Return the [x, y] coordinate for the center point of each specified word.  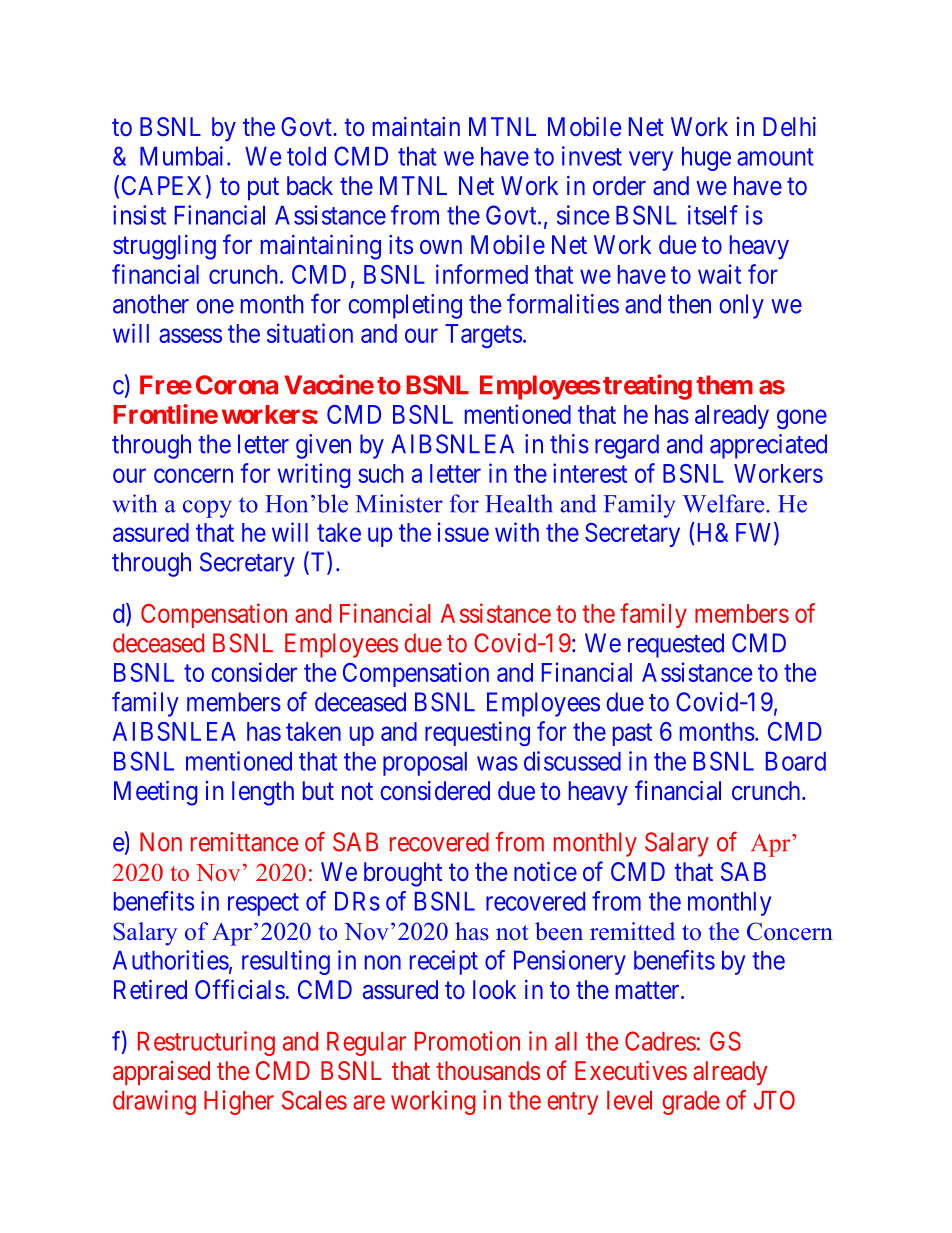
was [497, 763]
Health [519, 503]
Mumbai [181, 156]
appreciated [768, 446]
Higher [239, 1102]
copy [207, 509]
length [263, 793]
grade [691, 1103]
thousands [488, 1070]
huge [706, 159]
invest [592, 156]
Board [796, 761]
